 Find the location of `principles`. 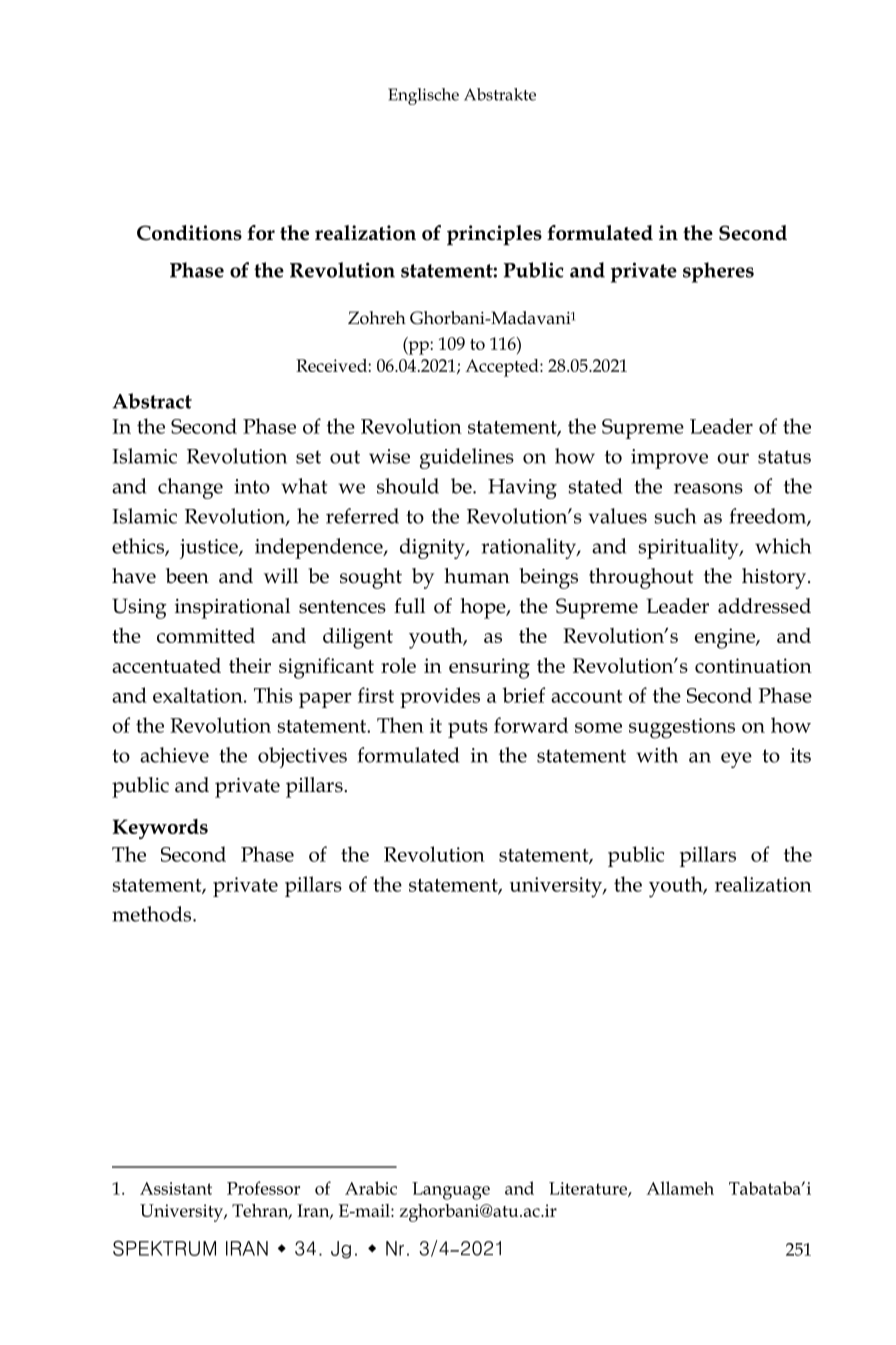

principles is located at coordinates (494, 235).
